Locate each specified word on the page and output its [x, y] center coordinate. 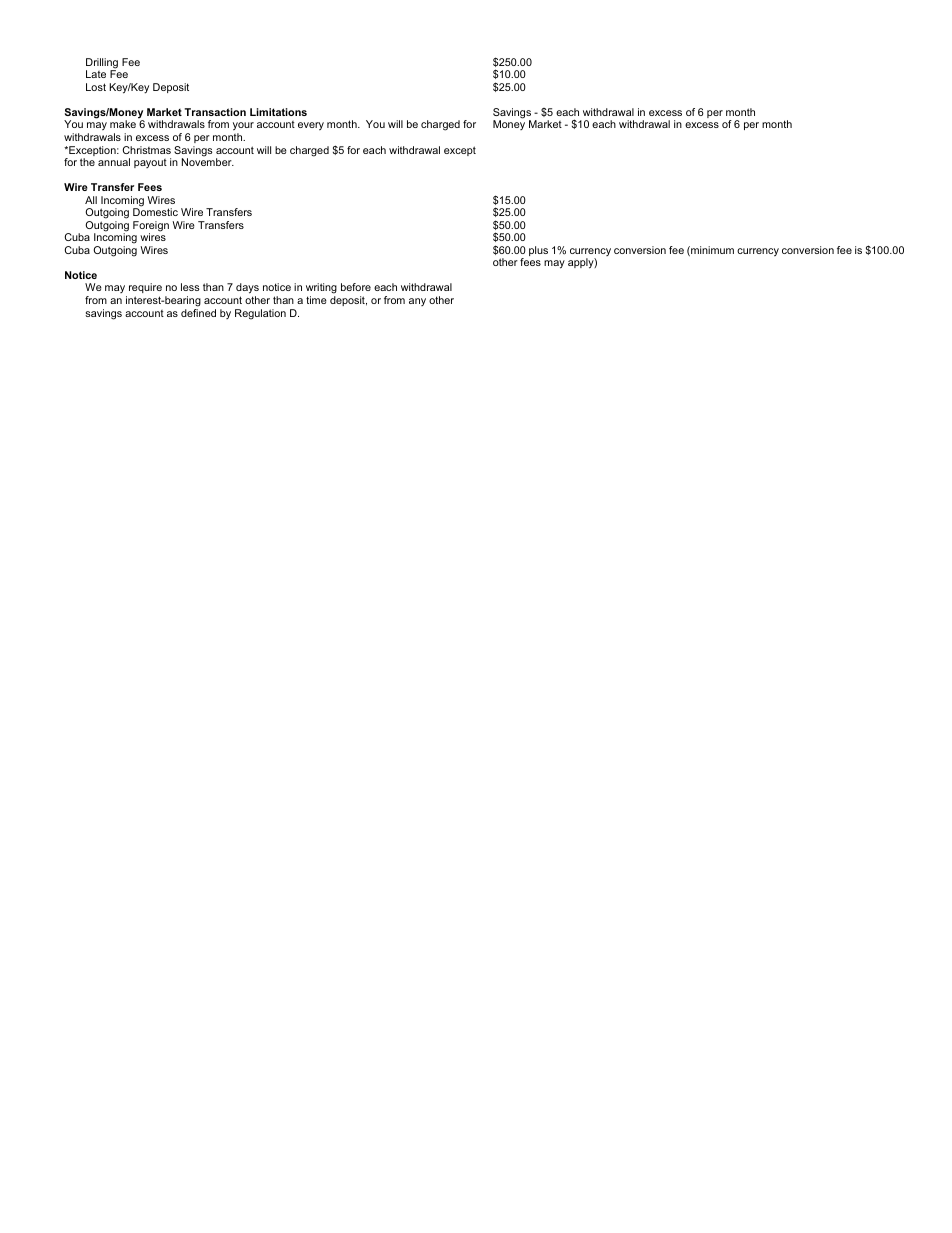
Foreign [151, 227]
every [311, 126]
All [91, 200]
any [417, 302]
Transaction [215, 112]
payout [150, 163]
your [243, 128]
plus [538, 251]
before [356, 287]
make [123, 124]
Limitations [278, 112]
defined [198, 313]
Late [96, 74]
